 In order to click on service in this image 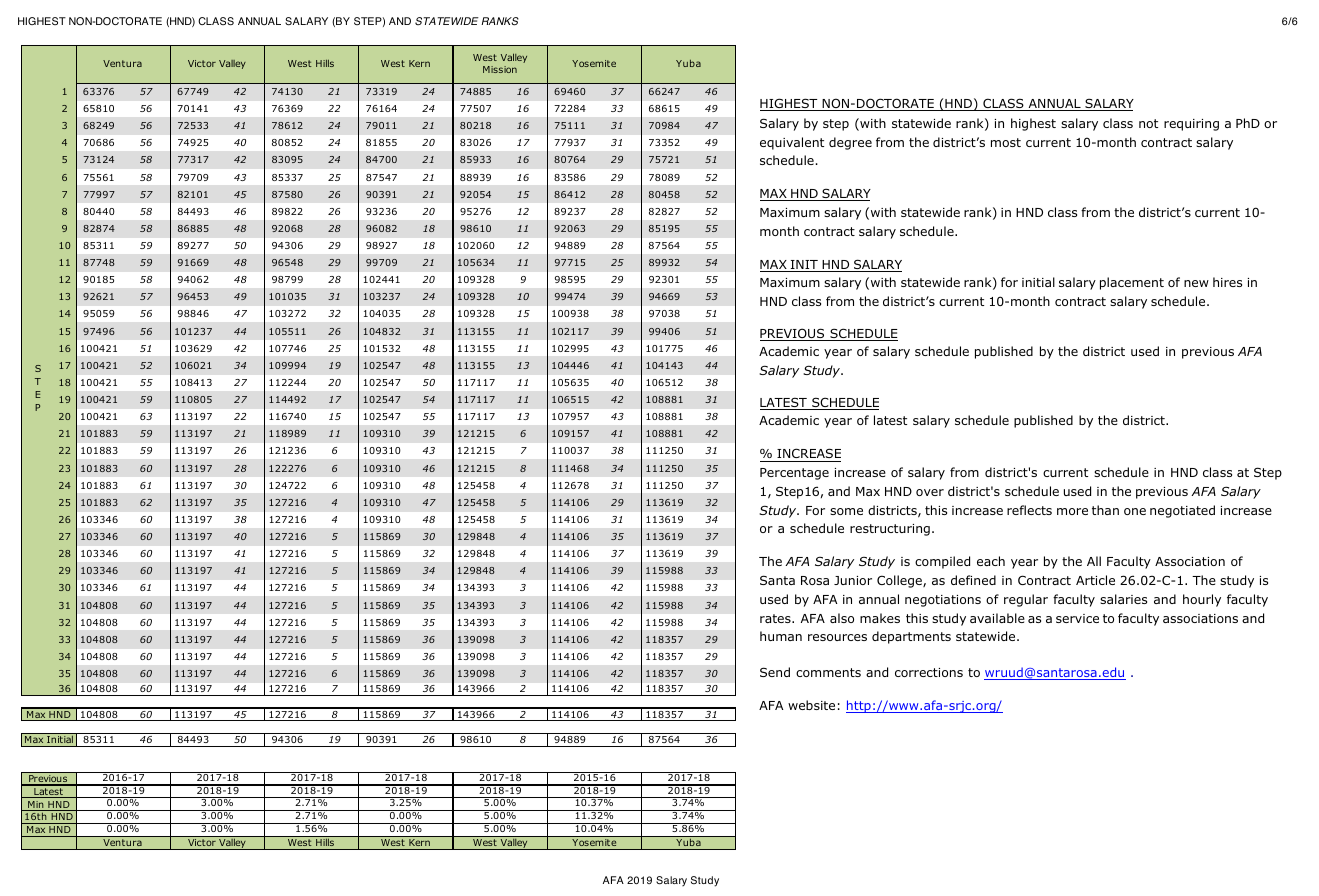, I will do `click(1077, 618)`.
